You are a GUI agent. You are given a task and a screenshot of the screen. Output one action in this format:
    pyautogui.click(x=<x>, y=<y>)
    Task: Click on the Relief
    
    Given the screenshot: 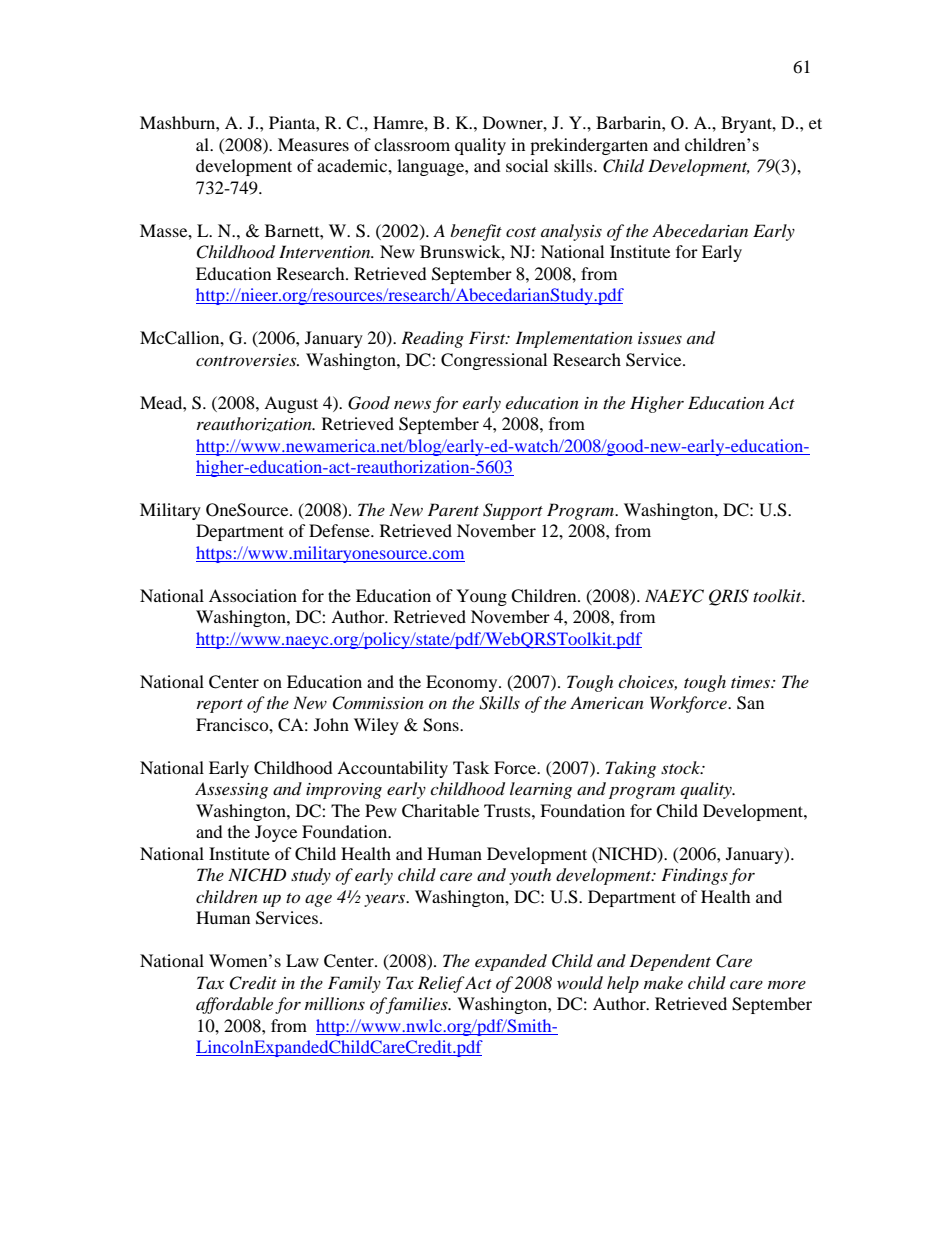 What is the action you would take?
    pyautogui.click(x=441, y=984)
